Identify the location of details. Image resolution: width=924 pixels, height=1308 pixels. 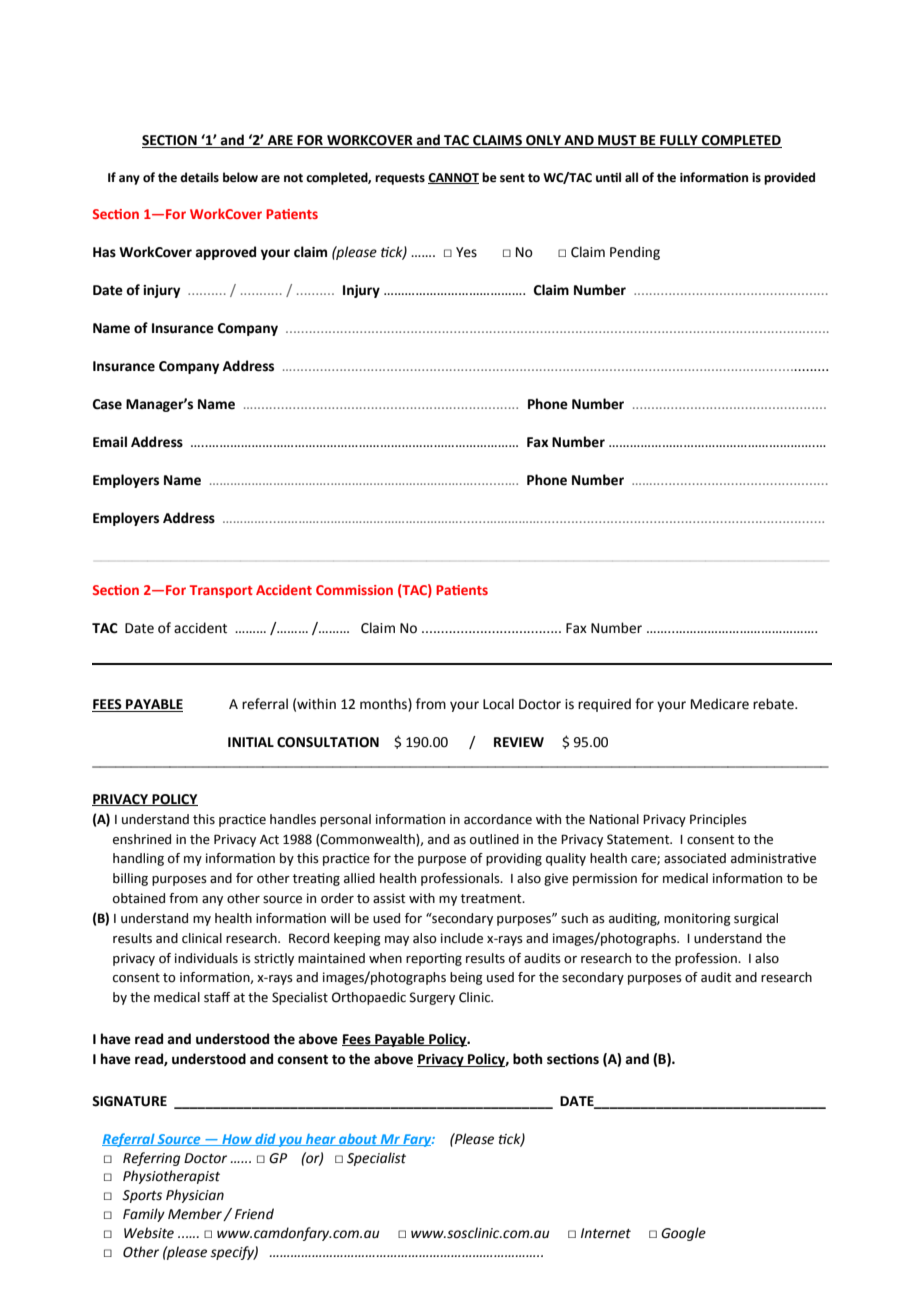
(199, 177).
